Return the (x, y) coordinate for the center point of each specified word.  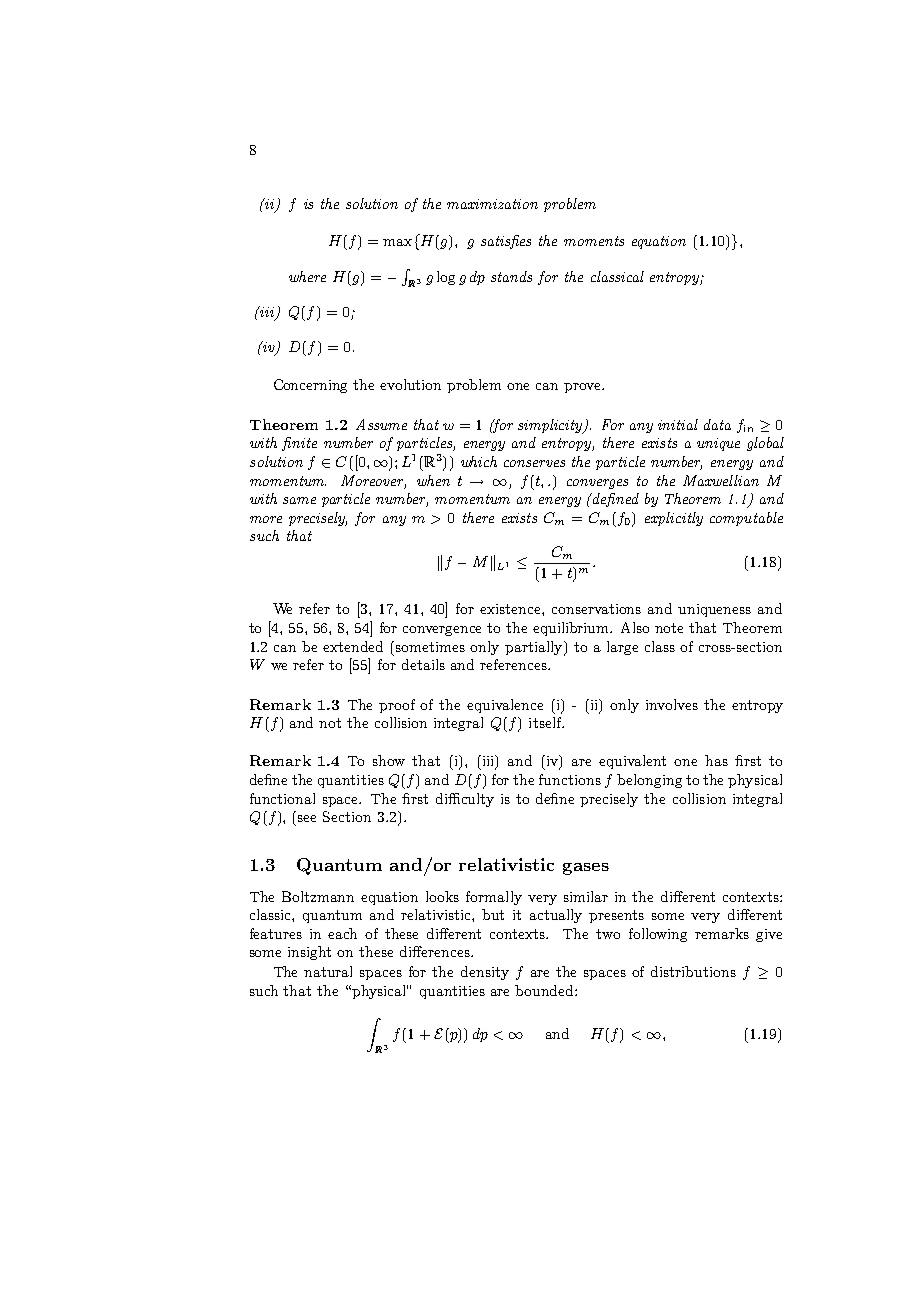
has (716, 760)
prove (583, 388)
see (307, 818)
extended (353, 646)
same (299, 500)
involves (672, 704)
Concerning (310, 386)
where (307, 276)
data (717, 424)
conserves (534, 463)
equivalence (505, 706)
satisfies (506, 242)
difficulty (465, 800)
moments (594, 241)
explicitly (674, 519)
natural (328, 971)
